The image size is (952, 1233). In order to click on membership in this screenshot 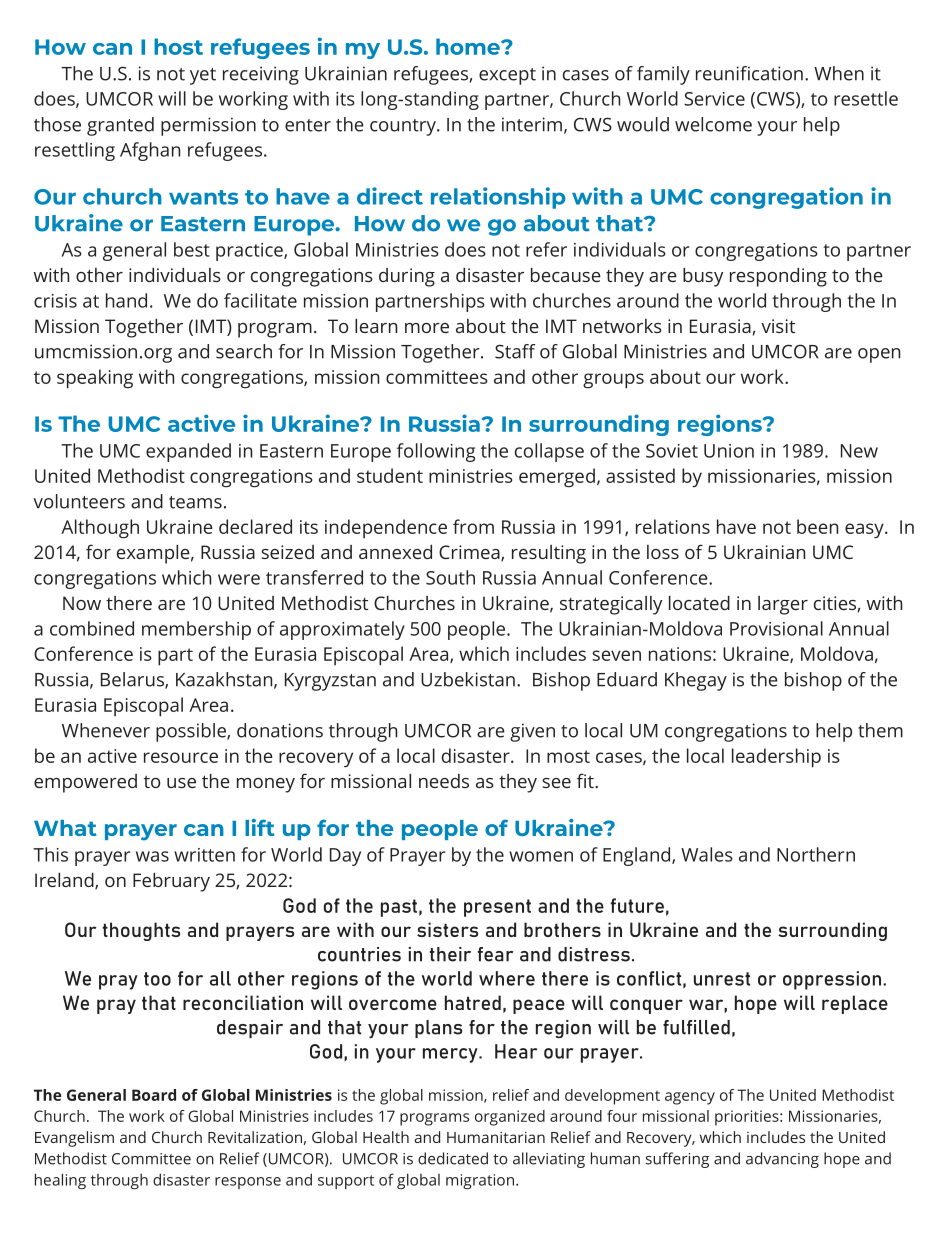, I will do `click(196, 630)`.
